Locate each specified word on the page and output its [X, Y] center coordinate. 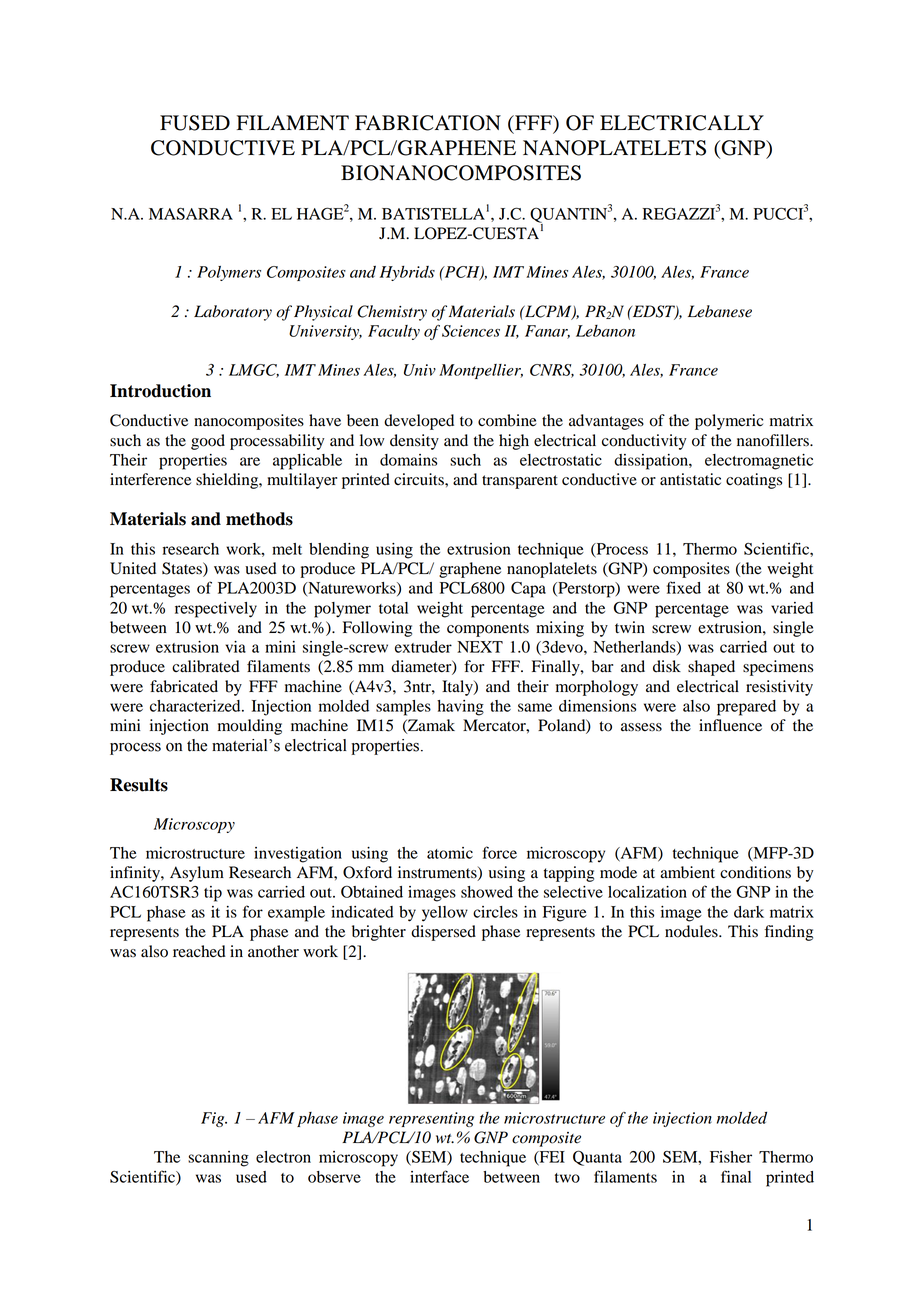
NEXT [480, 647]
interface [439, 1176]
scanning [218, 1159]
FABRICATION [428, 123]
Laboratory [233, 313]
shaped [711, 668]
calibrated [206, 666]
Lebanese [720, 311]
